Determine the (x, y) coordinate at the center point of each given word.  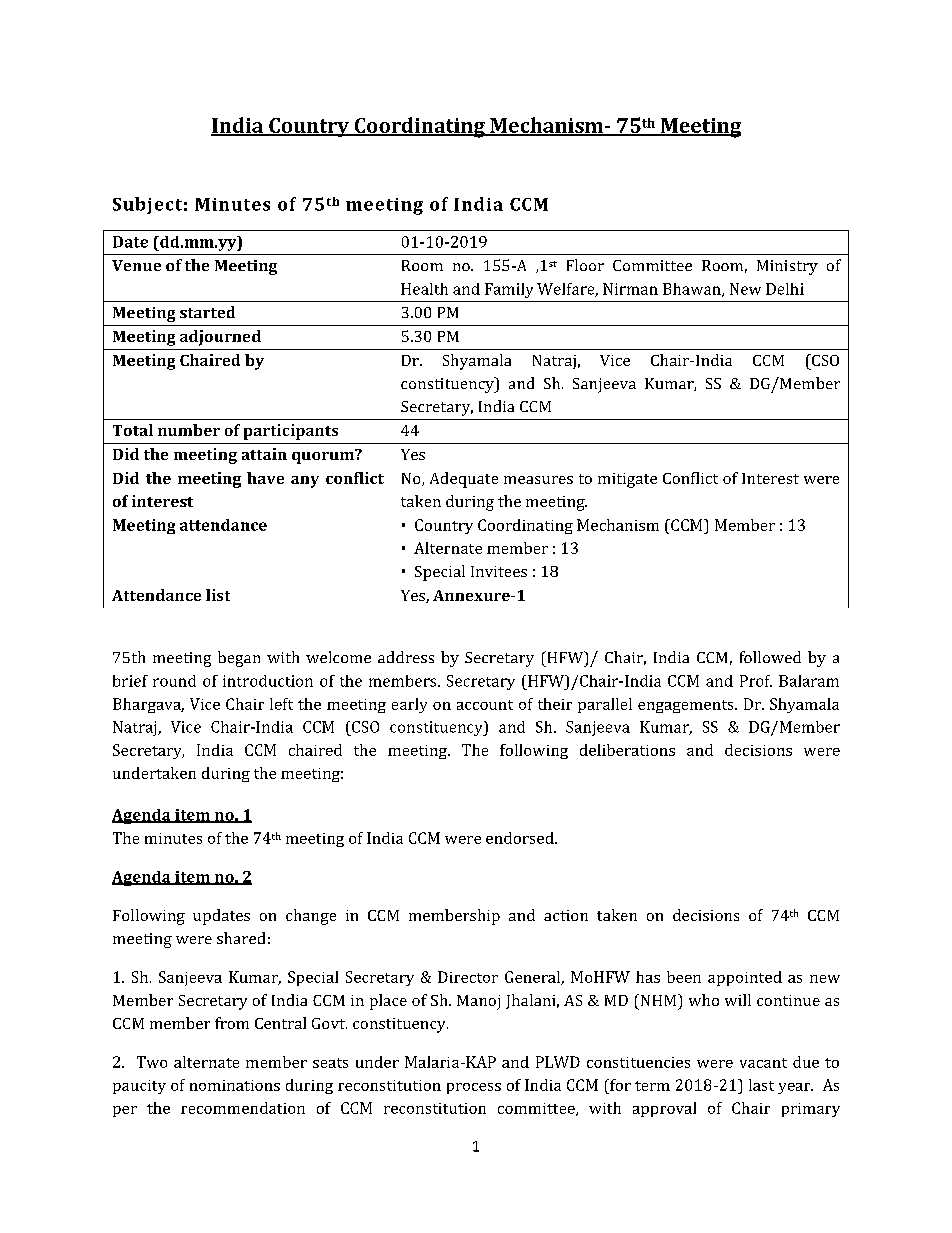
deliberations (627, 750)
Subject (147, 205)
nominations (235, 1085)
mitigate (627, 480)
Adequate (464, 480)
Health (424, 289)
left (281, 704)
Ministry (787, 267)
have (265, 478)
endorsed (521, 838)
